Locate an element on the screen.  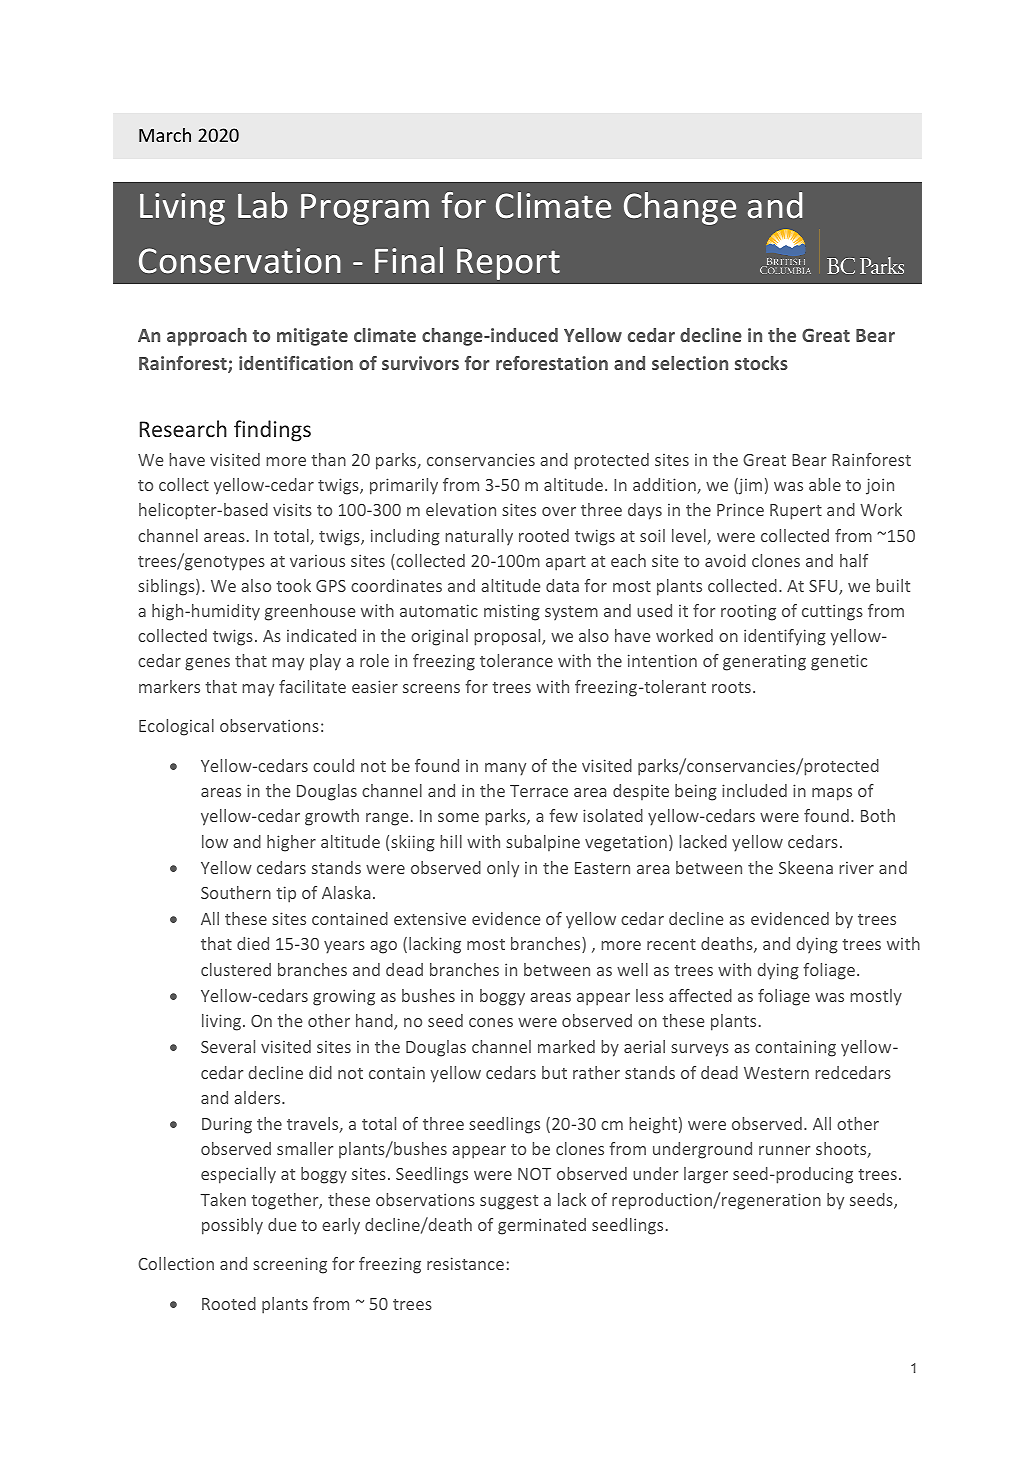
able is located at coordinates (825, 484).
